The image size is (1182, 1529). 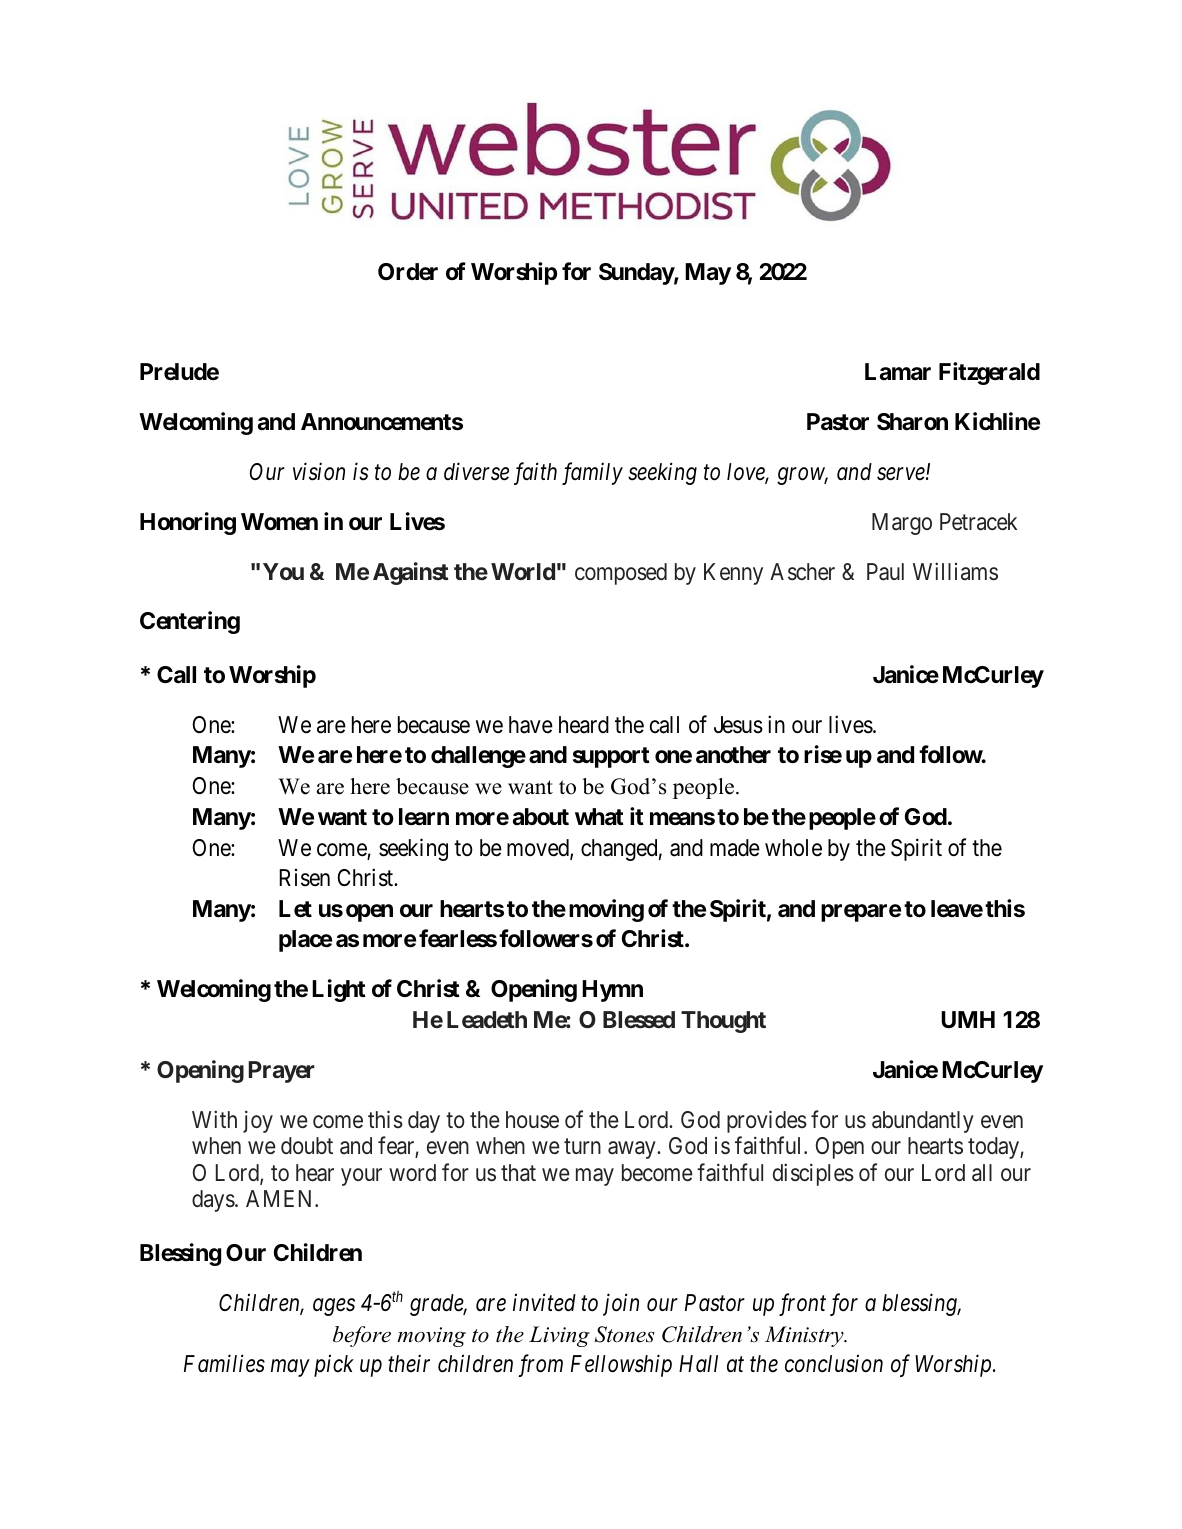 I want to click on ages, so click(x=334, y=1307).
